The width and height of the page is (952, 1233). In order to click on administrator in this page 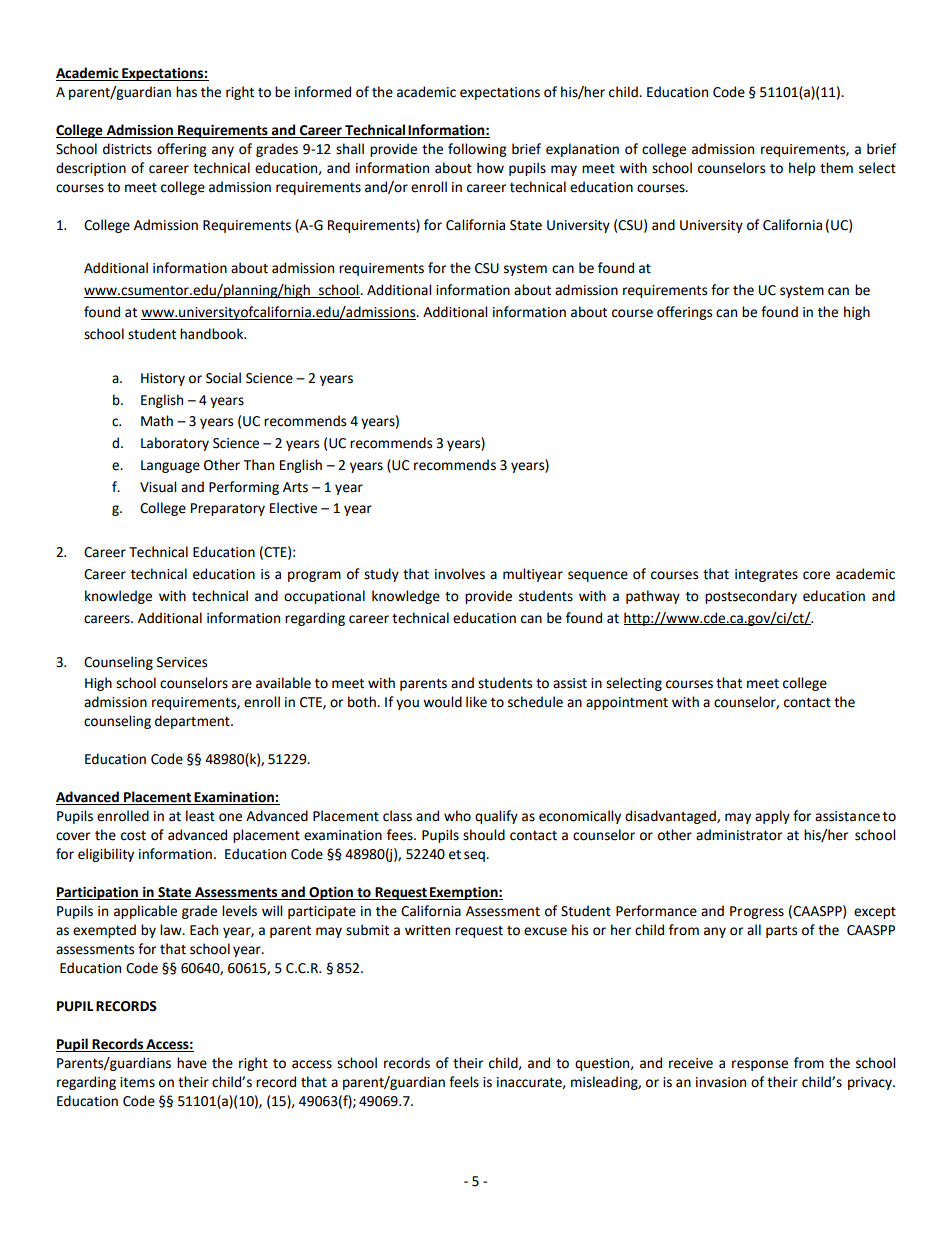, I will do `click(739, 835)`.
